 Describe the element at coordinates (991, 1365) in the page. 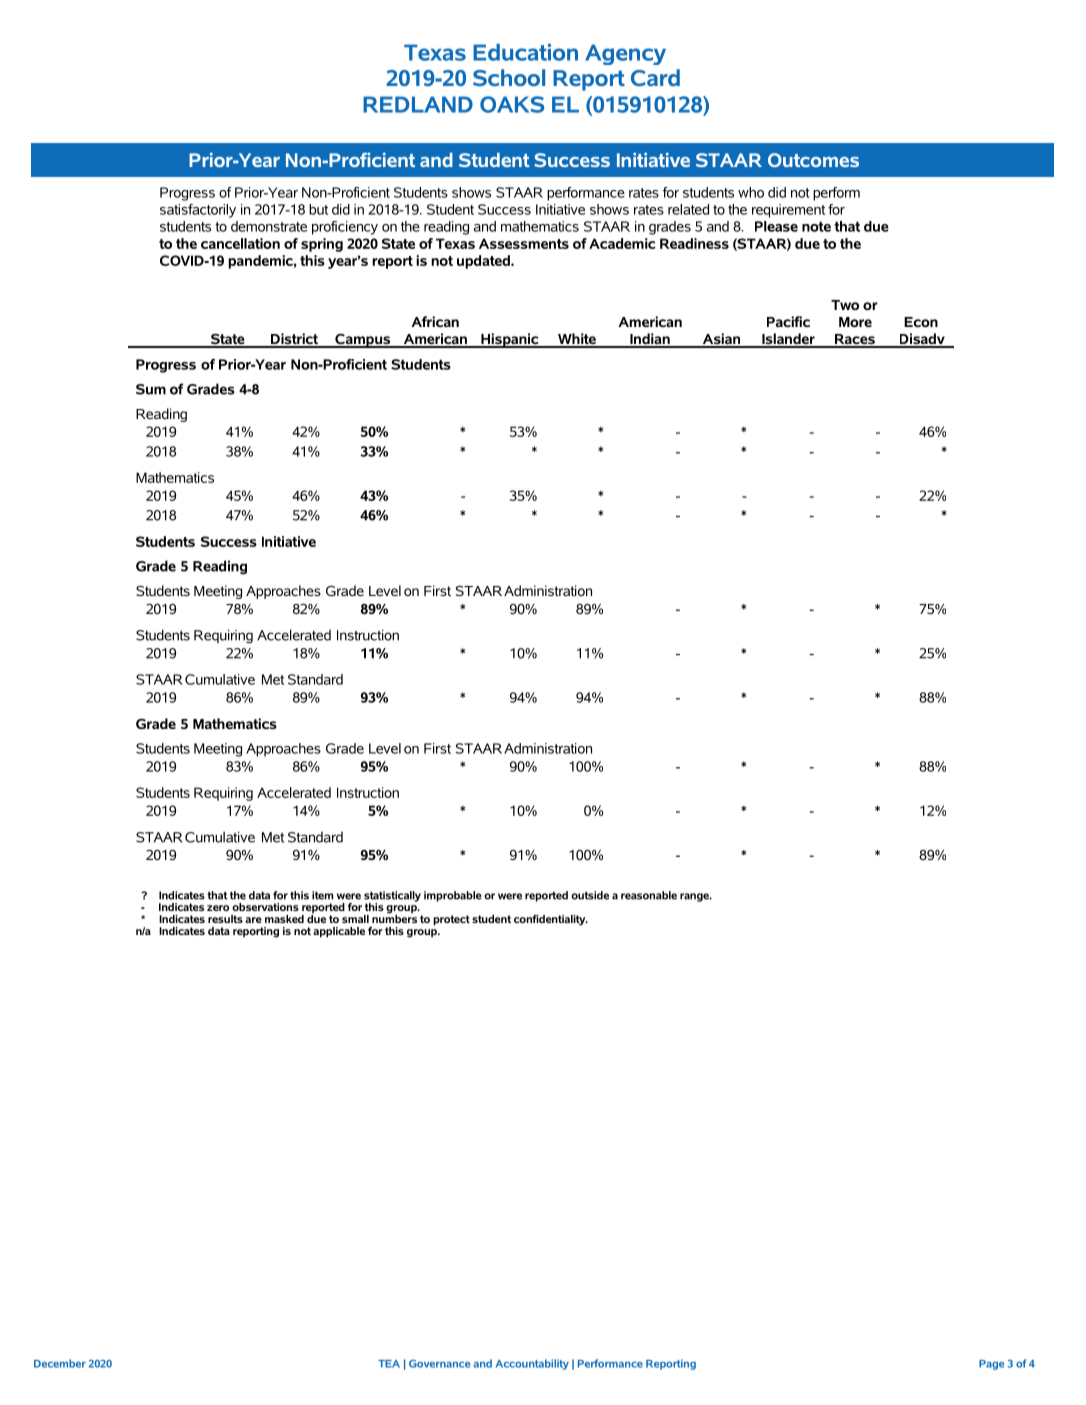

I see `Page` at that location.
